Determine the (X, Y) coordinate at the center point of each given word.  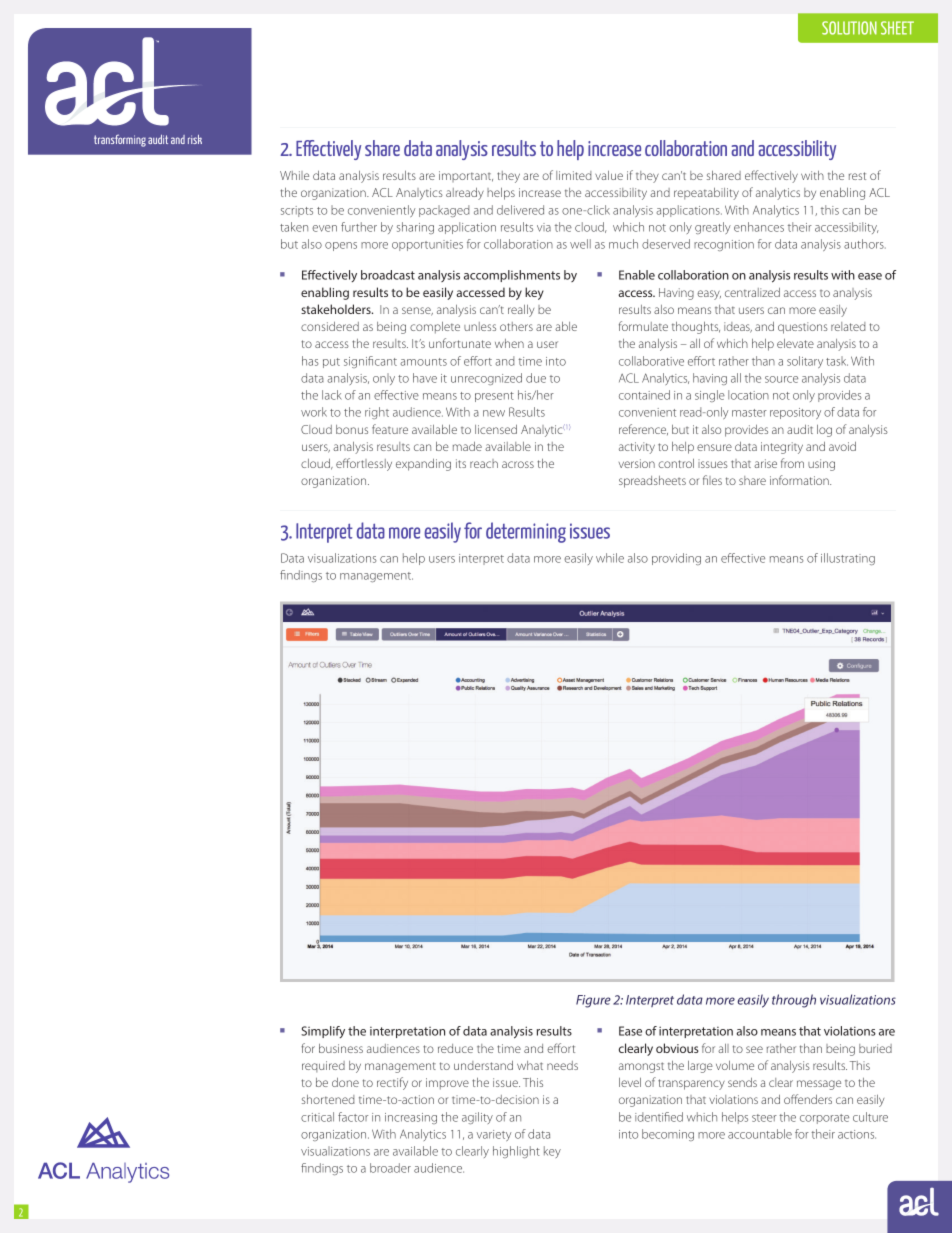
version (637, 463)
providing (676, 559)
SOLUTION (849, 28)
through (794, 1001)
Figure (593, 1001)
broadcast (388, 275)
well (580, 244)
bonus (352, 429)
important (466, 176)
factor (353, 1117)
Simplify (323, 1032)
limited (574, 175)
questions (803, 328)
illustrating (848, 559)
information (800, 480)
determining (526, 532)
